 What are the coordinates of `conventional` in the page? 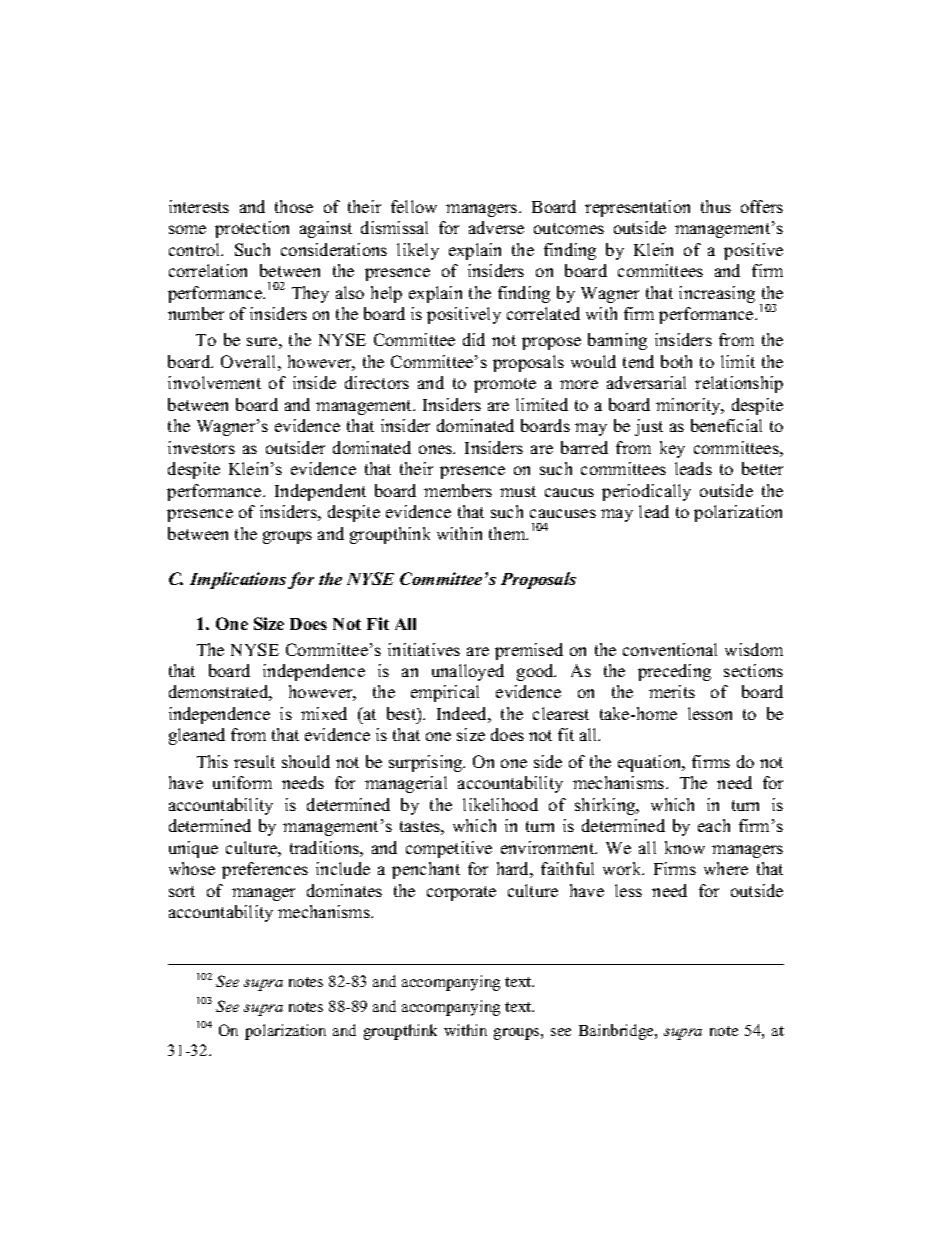 It's located at (670, 649).
